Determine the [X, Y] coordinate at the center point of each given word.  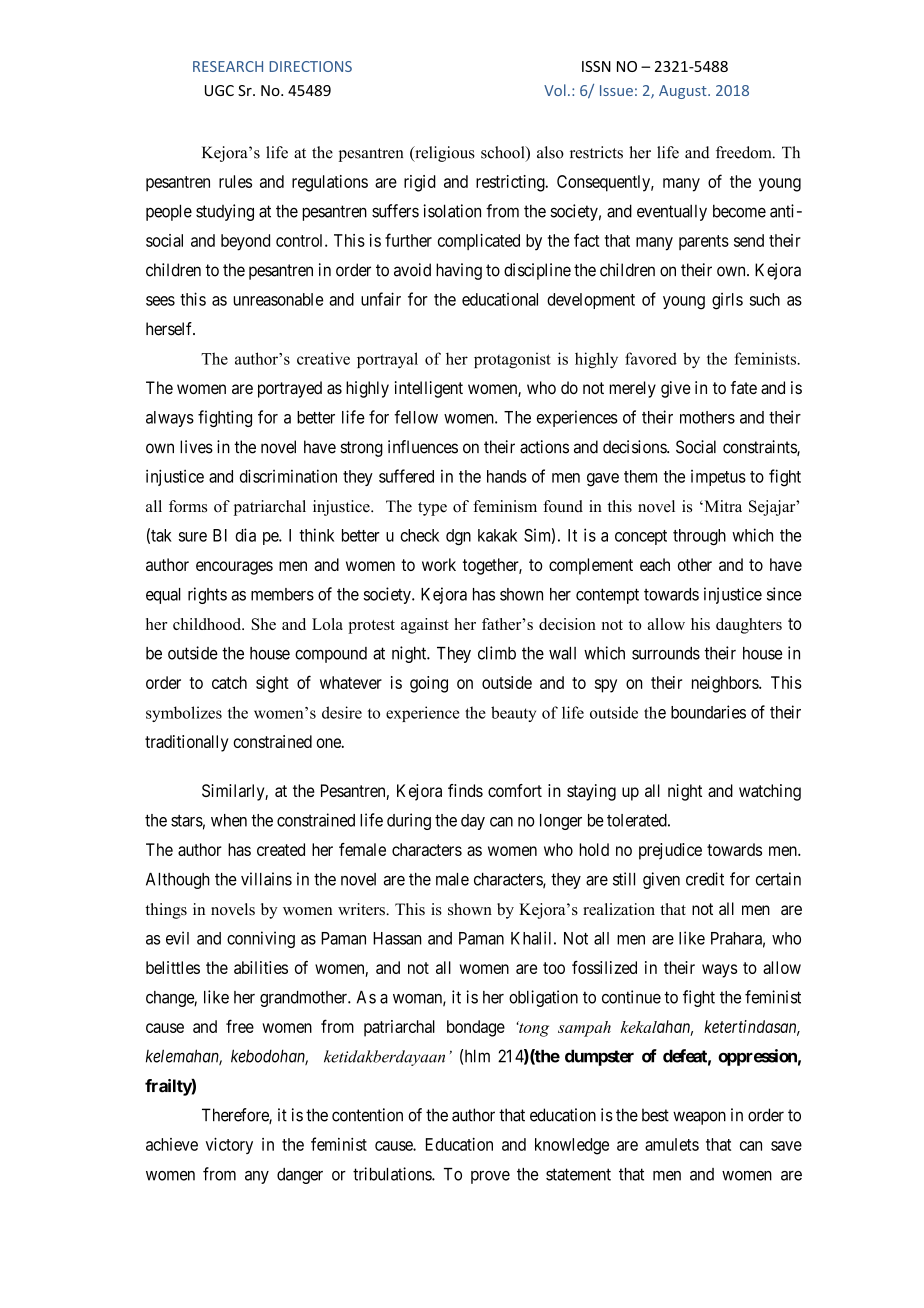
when [229, 820]
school [504, 153]
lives [196, 447]
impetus [718, 478]
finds [465, 790]
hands [507, 476]
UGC [219, 90]
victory [229, 1145]
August [684, 92]
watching [770, 792]
